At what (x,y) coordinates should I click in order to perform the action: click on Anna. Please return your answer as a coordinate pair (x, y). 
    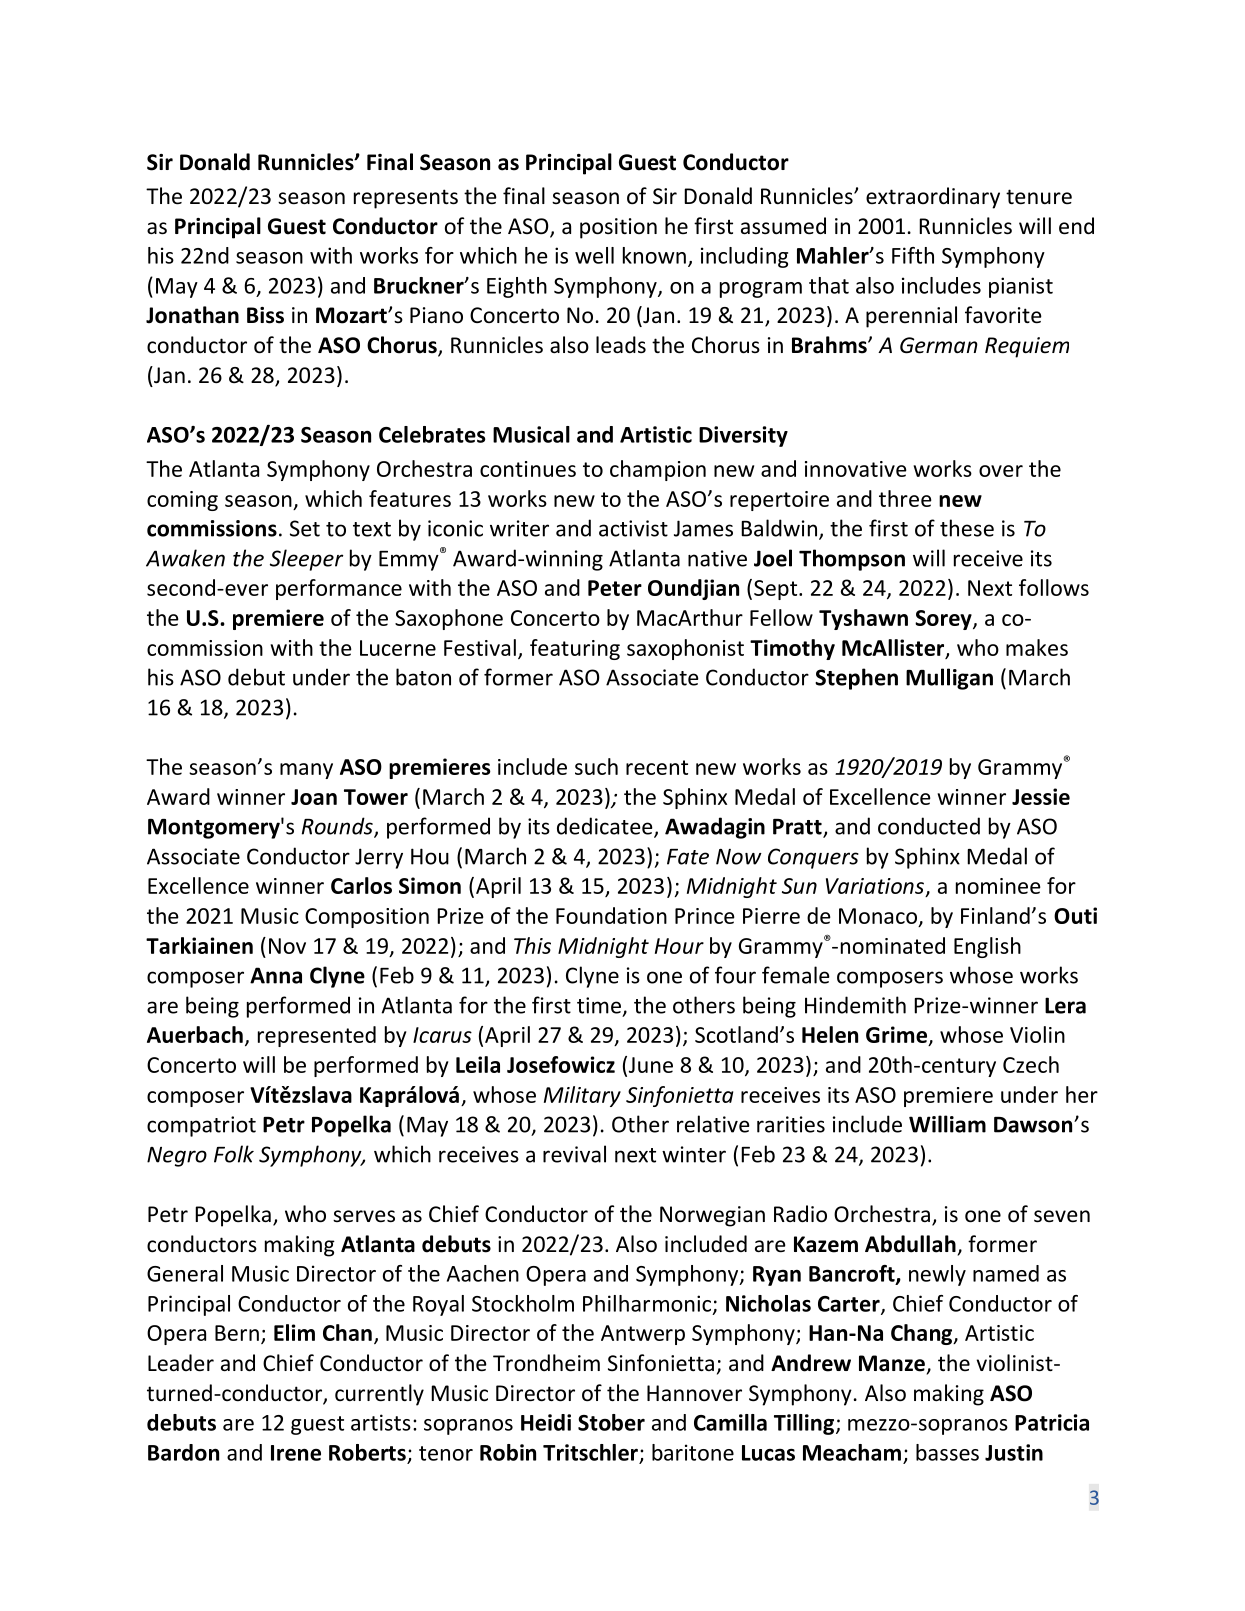
    Looking at the image, I should click on (276, 975).
